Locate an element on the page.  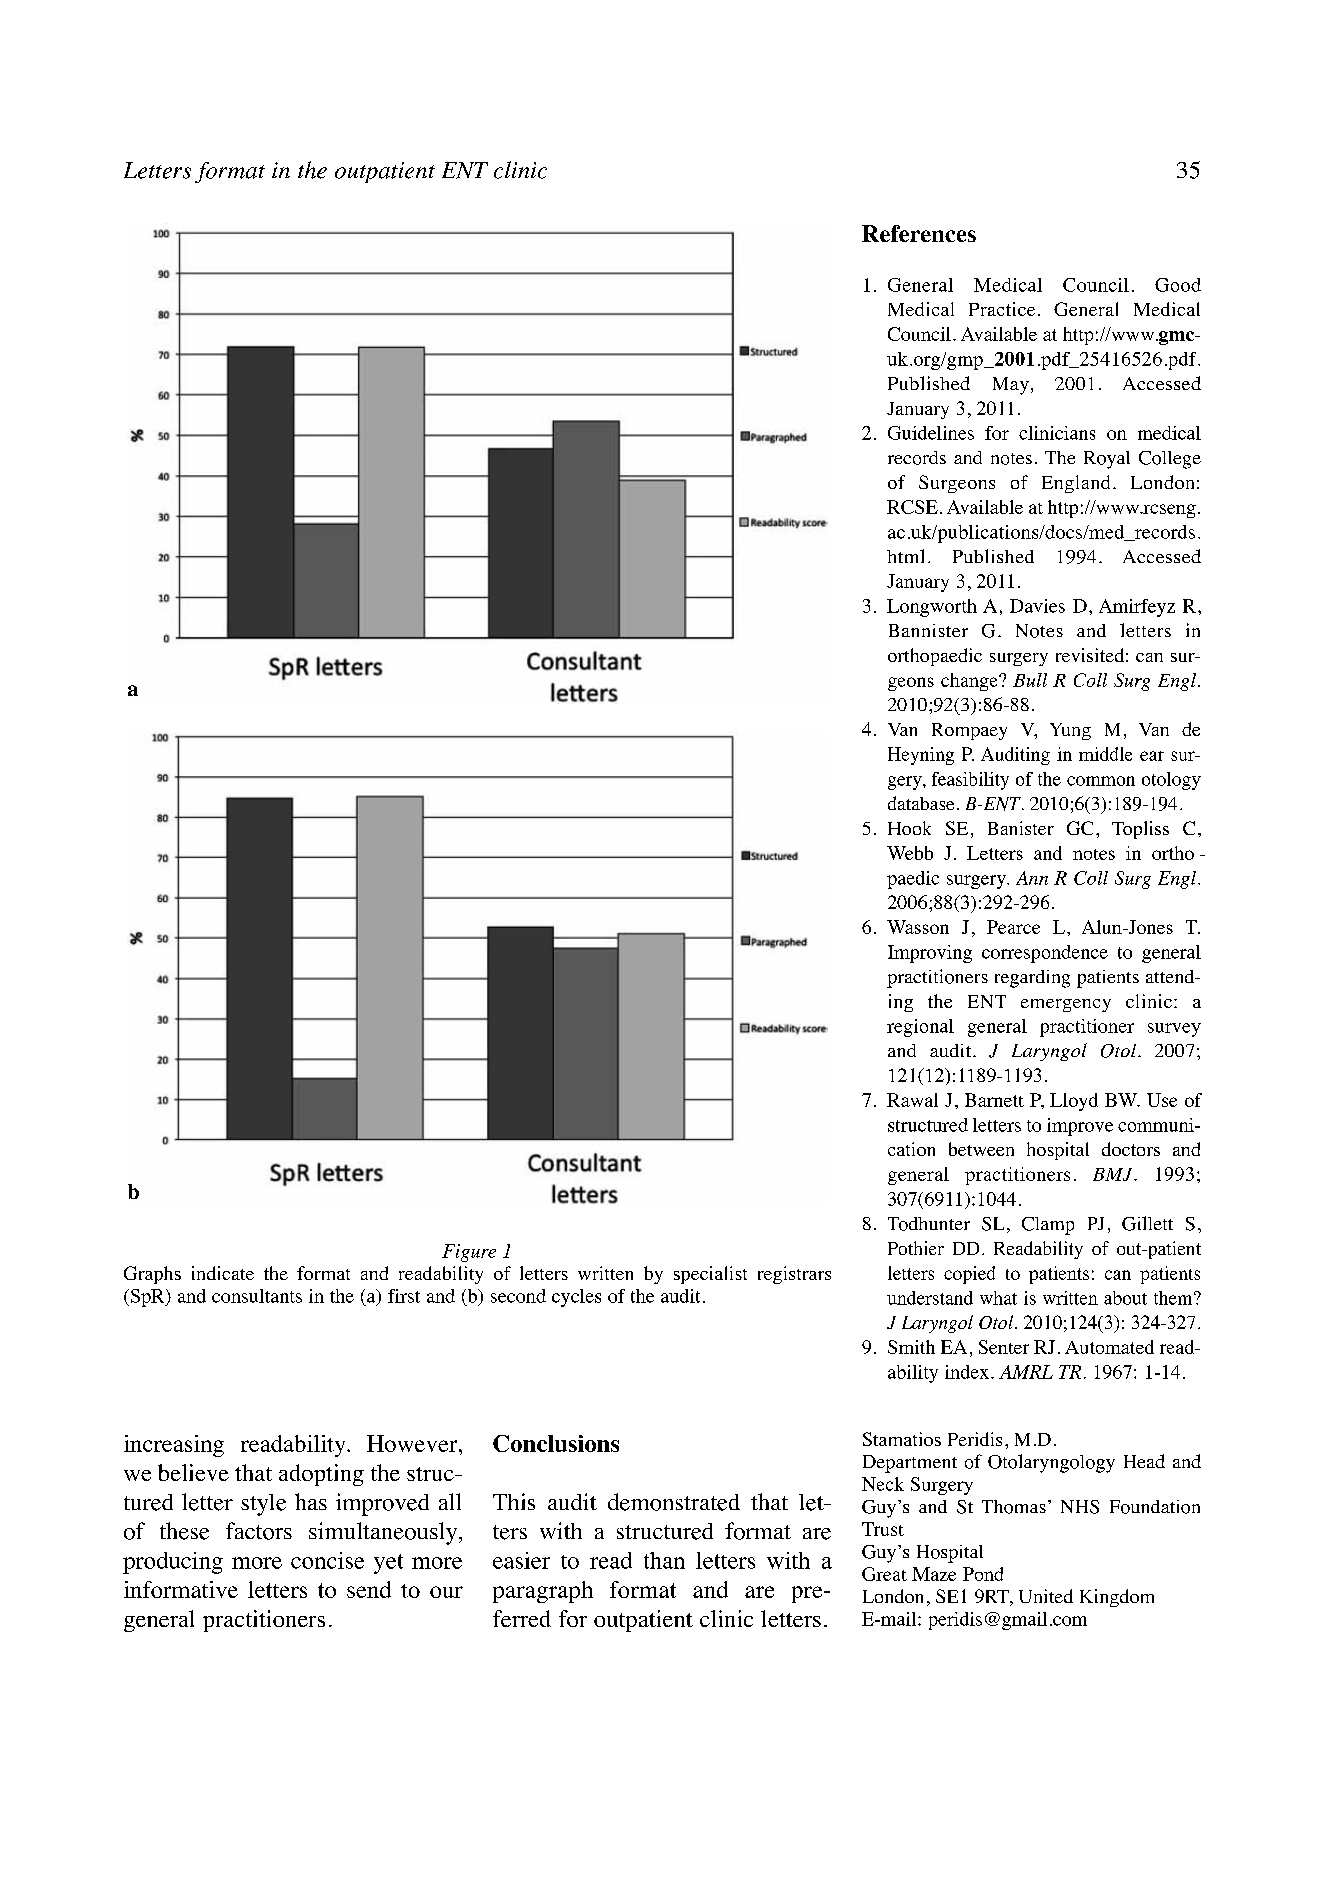
Good is located at coordinates (1178, 285).
